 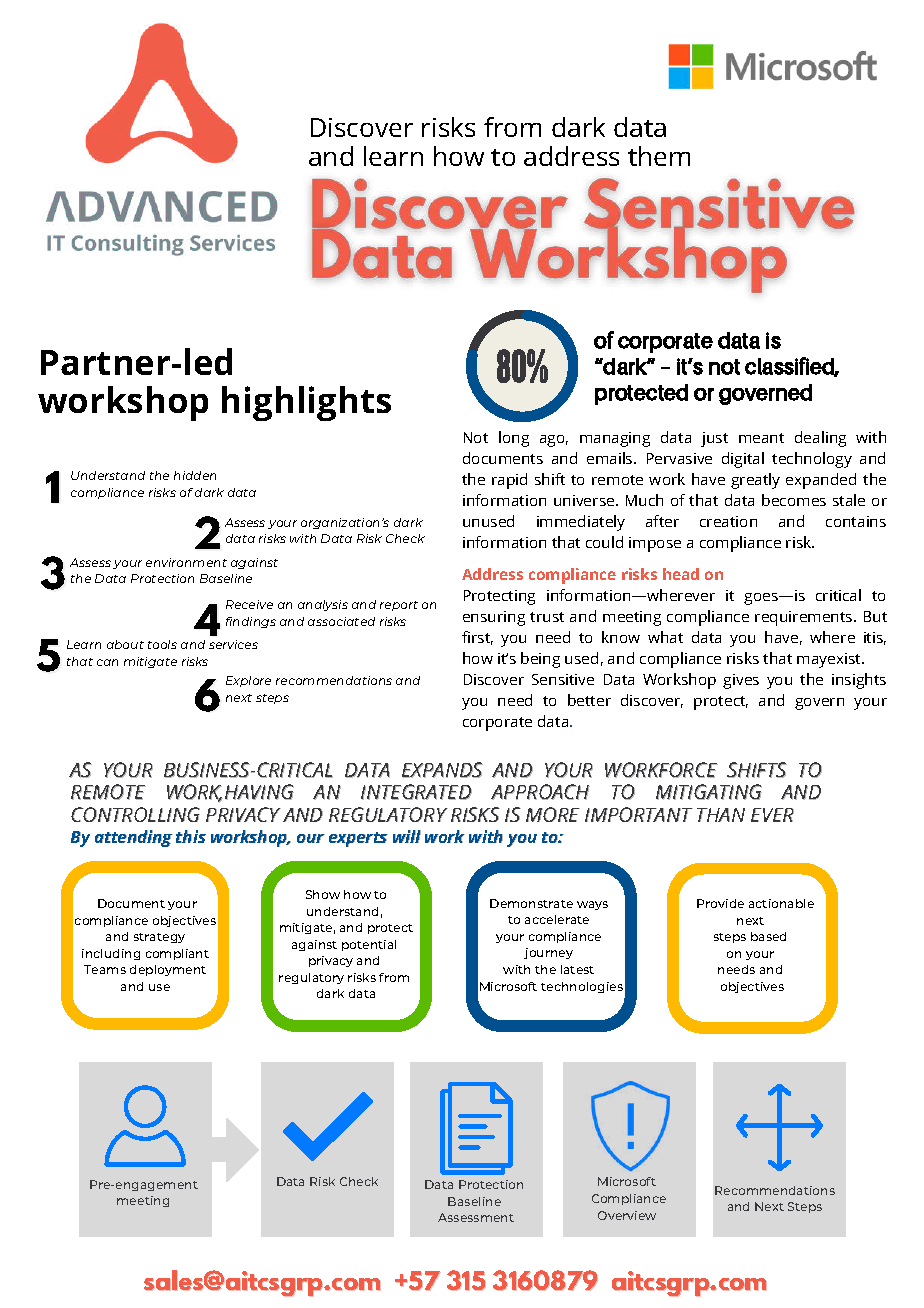 I want to click on them, so click(x=659, y=156).
